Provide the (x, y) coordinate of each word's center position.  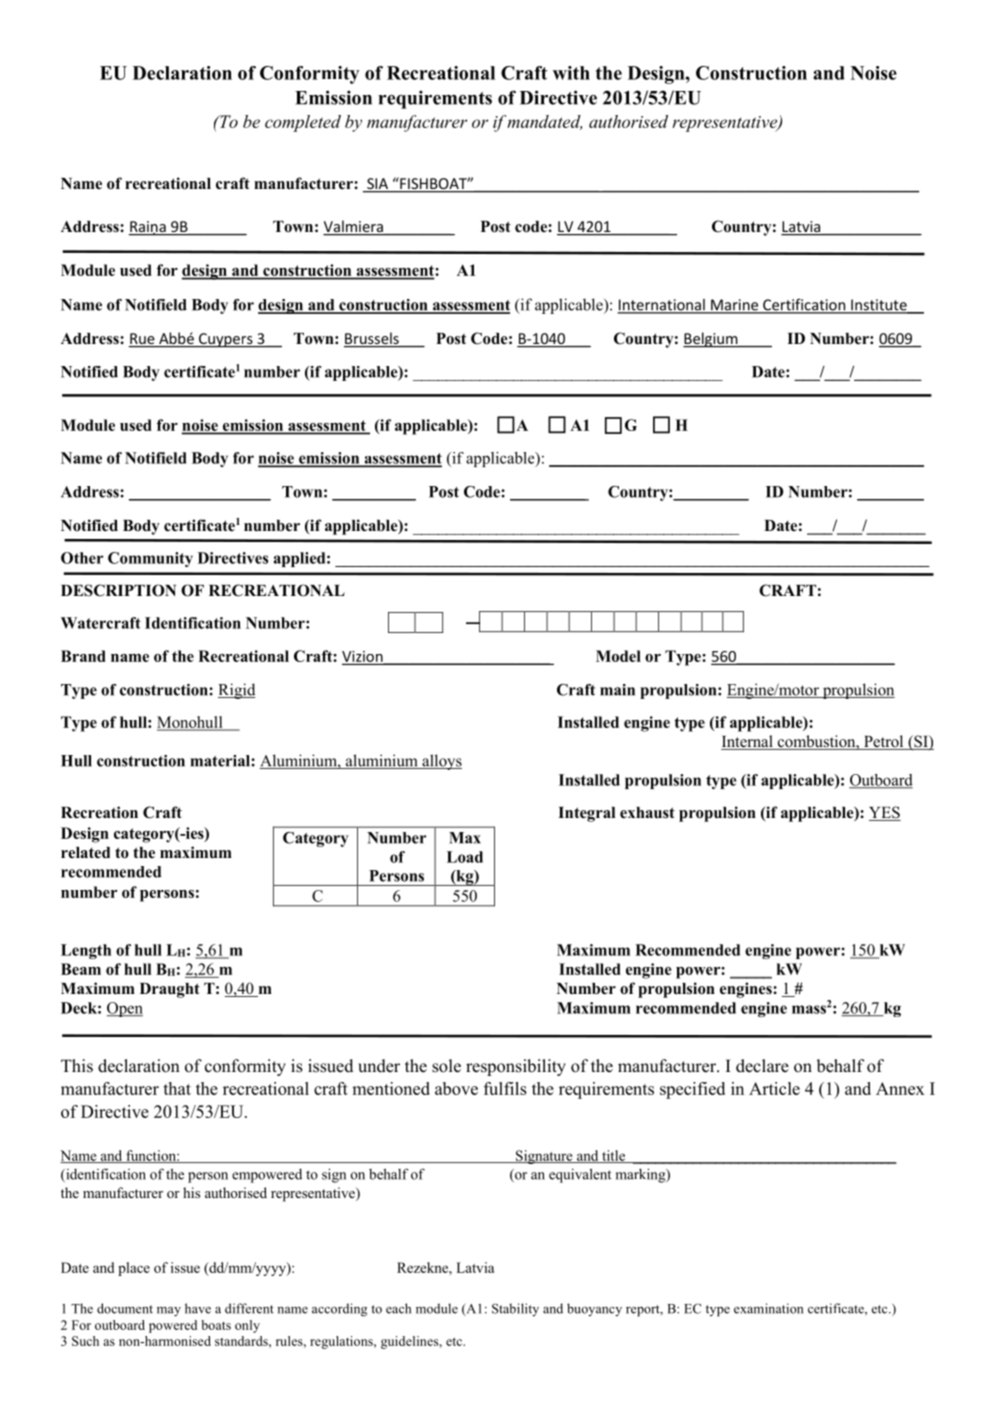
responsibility (516, 1067)
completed (303, 123)
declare (762, 1066)
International (662, 306)
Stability (515, 1310)
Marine (735, 306)
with (571, 73)
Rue (143, 340)
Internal (748, 742)
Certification (804, 305)
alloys (441, 762)
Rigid (237, 691)
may (169, 1312)
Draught (170, 990)
